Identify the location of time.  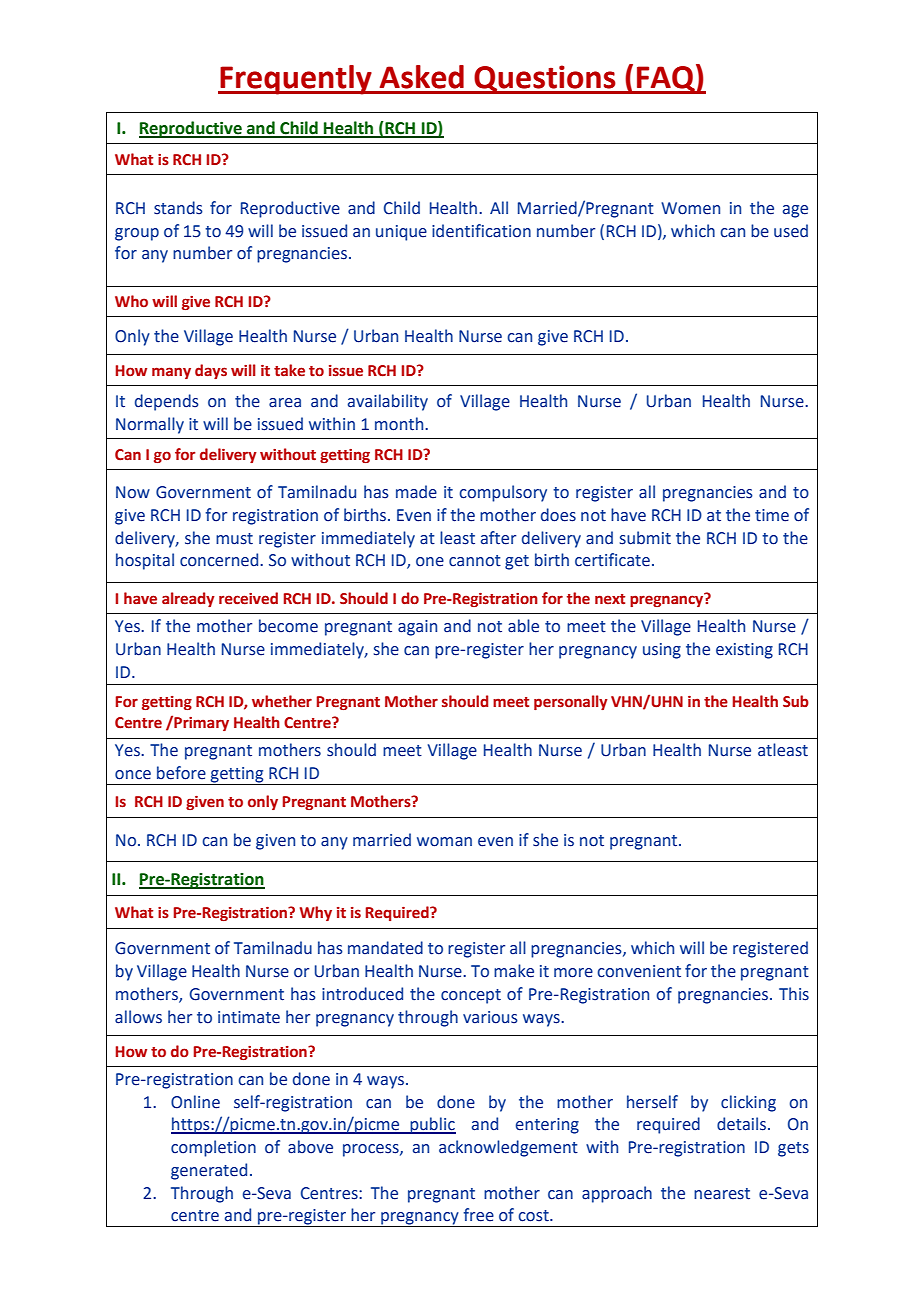
(772, 515).
